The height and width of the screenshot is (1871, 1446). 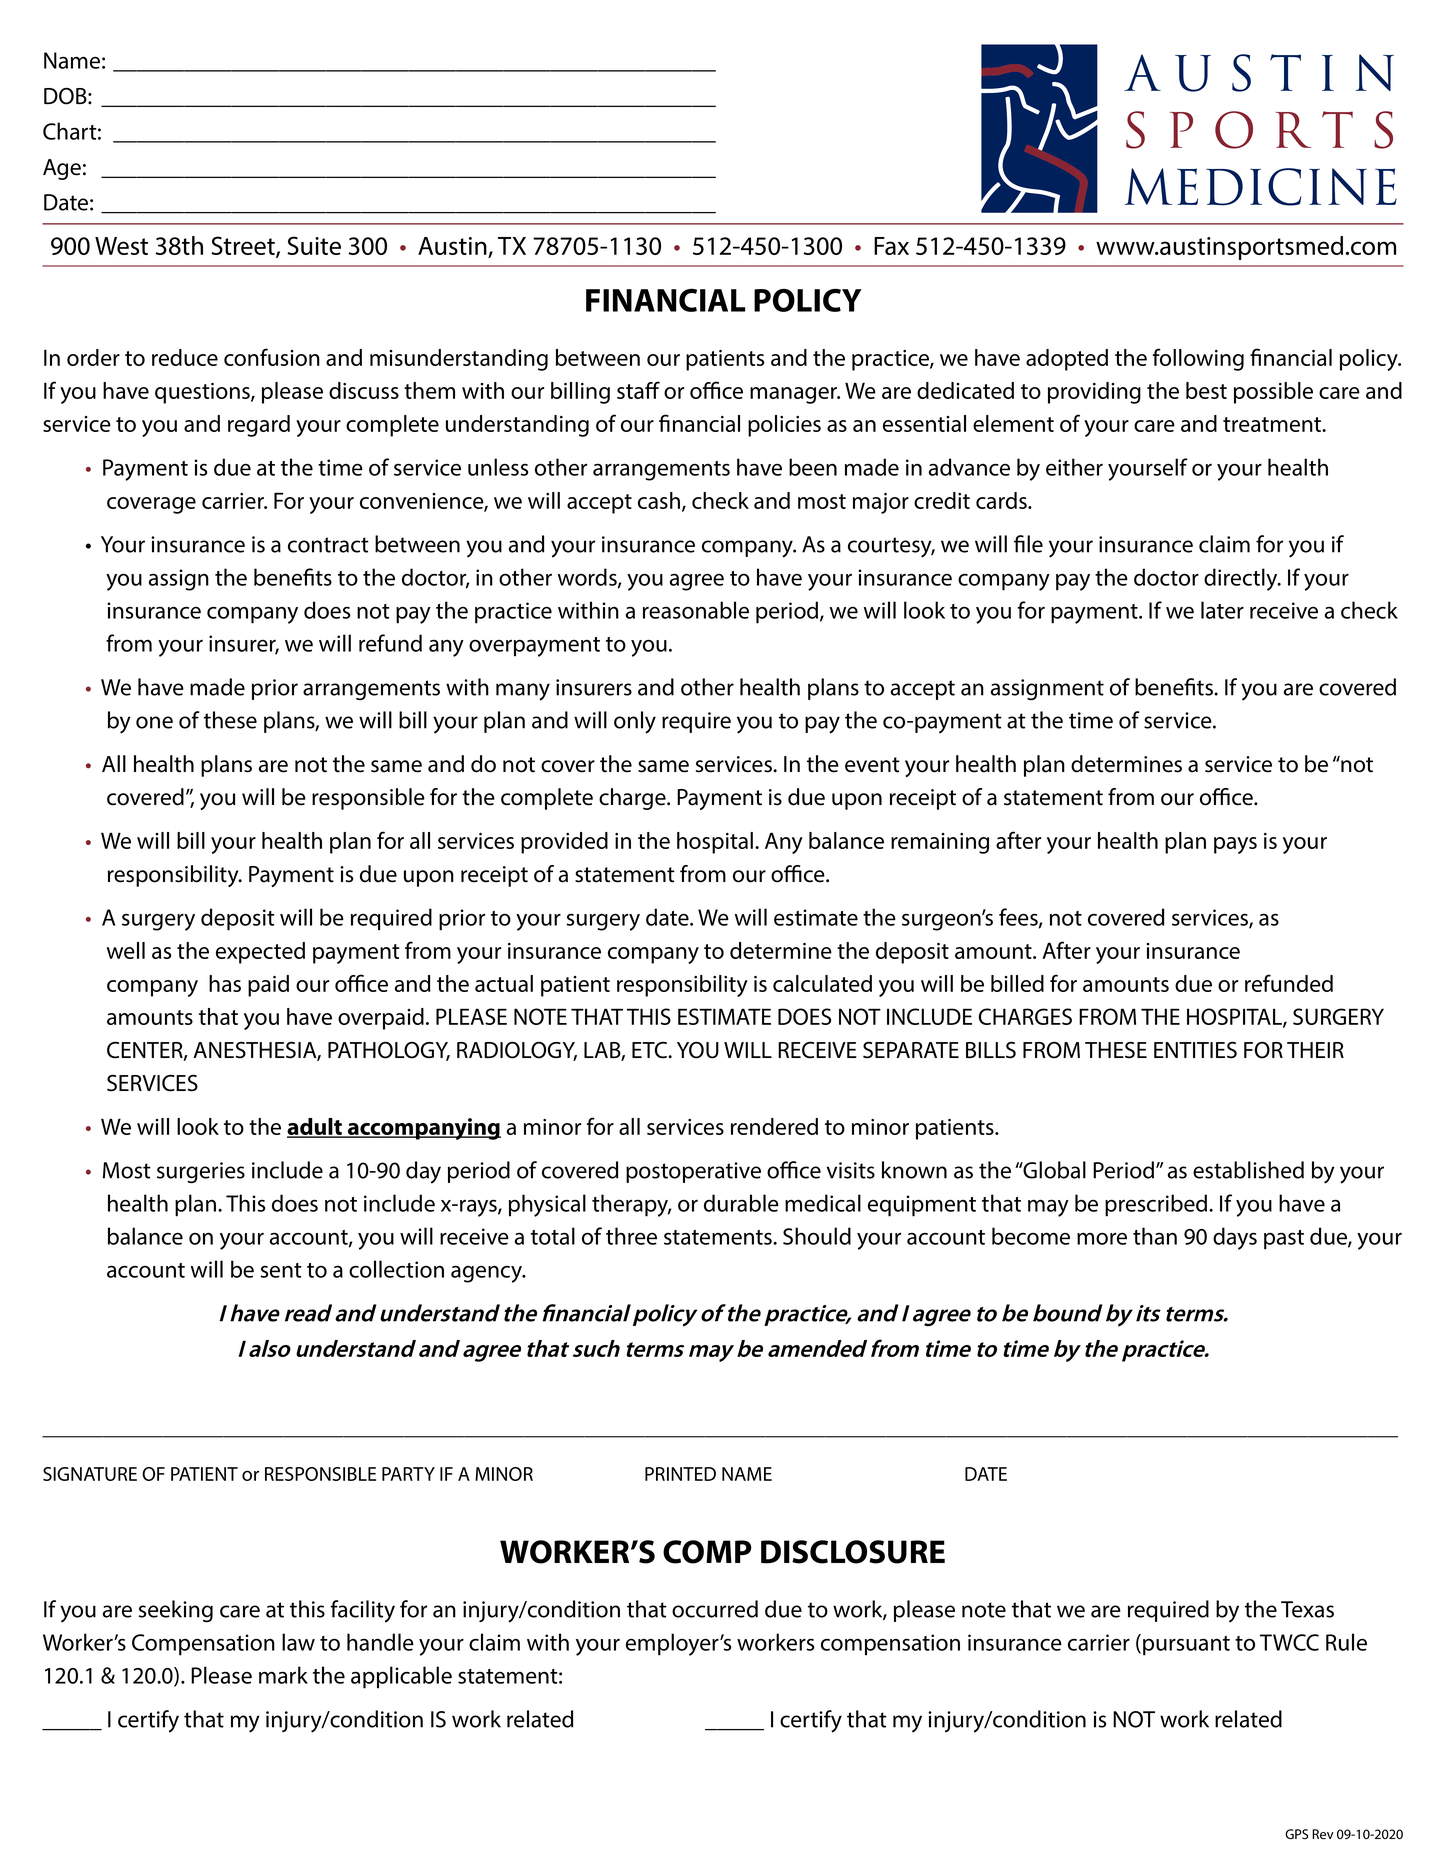 What do you see at coordinates (1235, 1238) in the screenshot?
I see `days` at bounding box center [1235, 1238].
